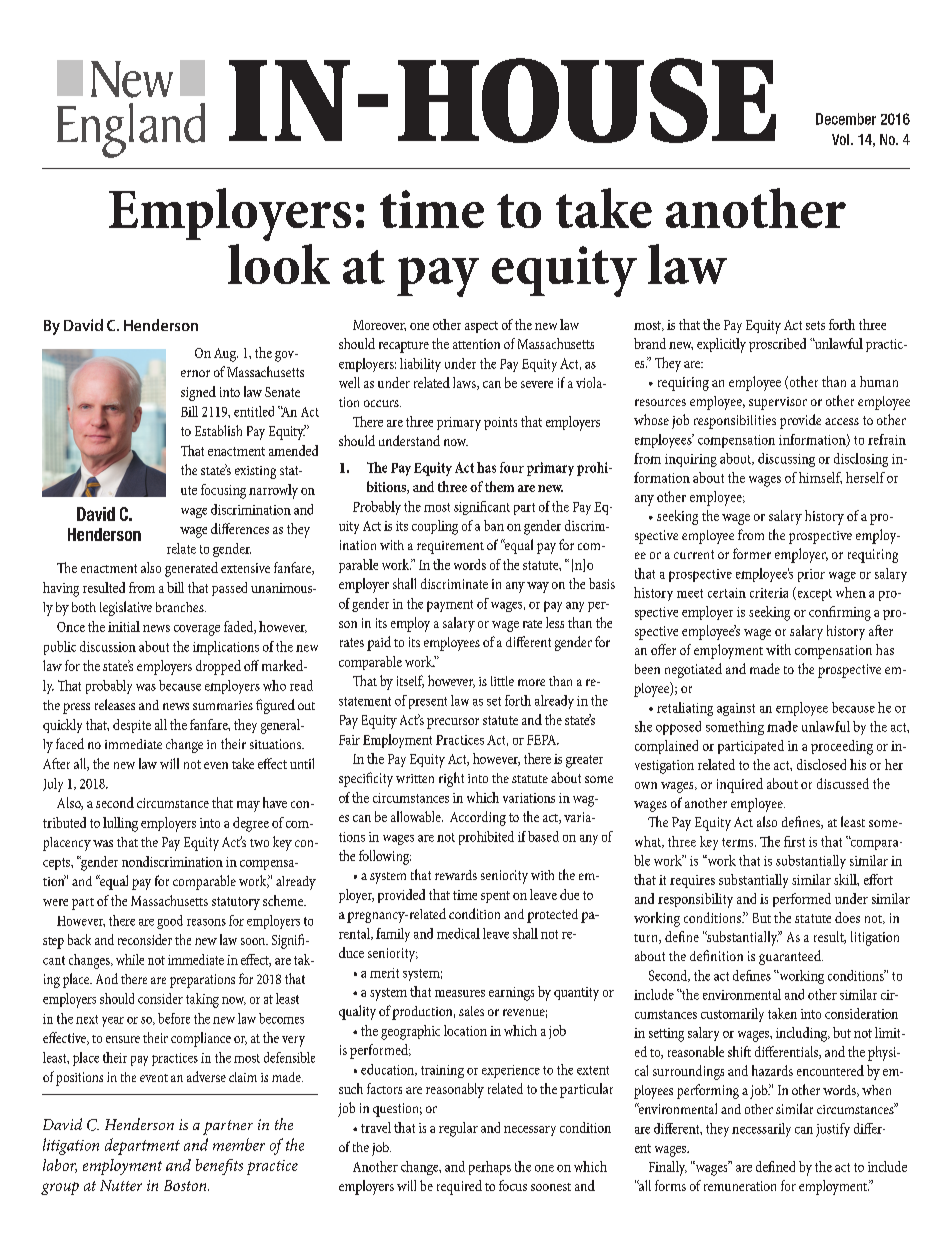 This screenshot has width=952, height=1233. What do you see at coordinates (226, 355) in the screenshot?
I see `Aug` at bounding box center [226, 355].
